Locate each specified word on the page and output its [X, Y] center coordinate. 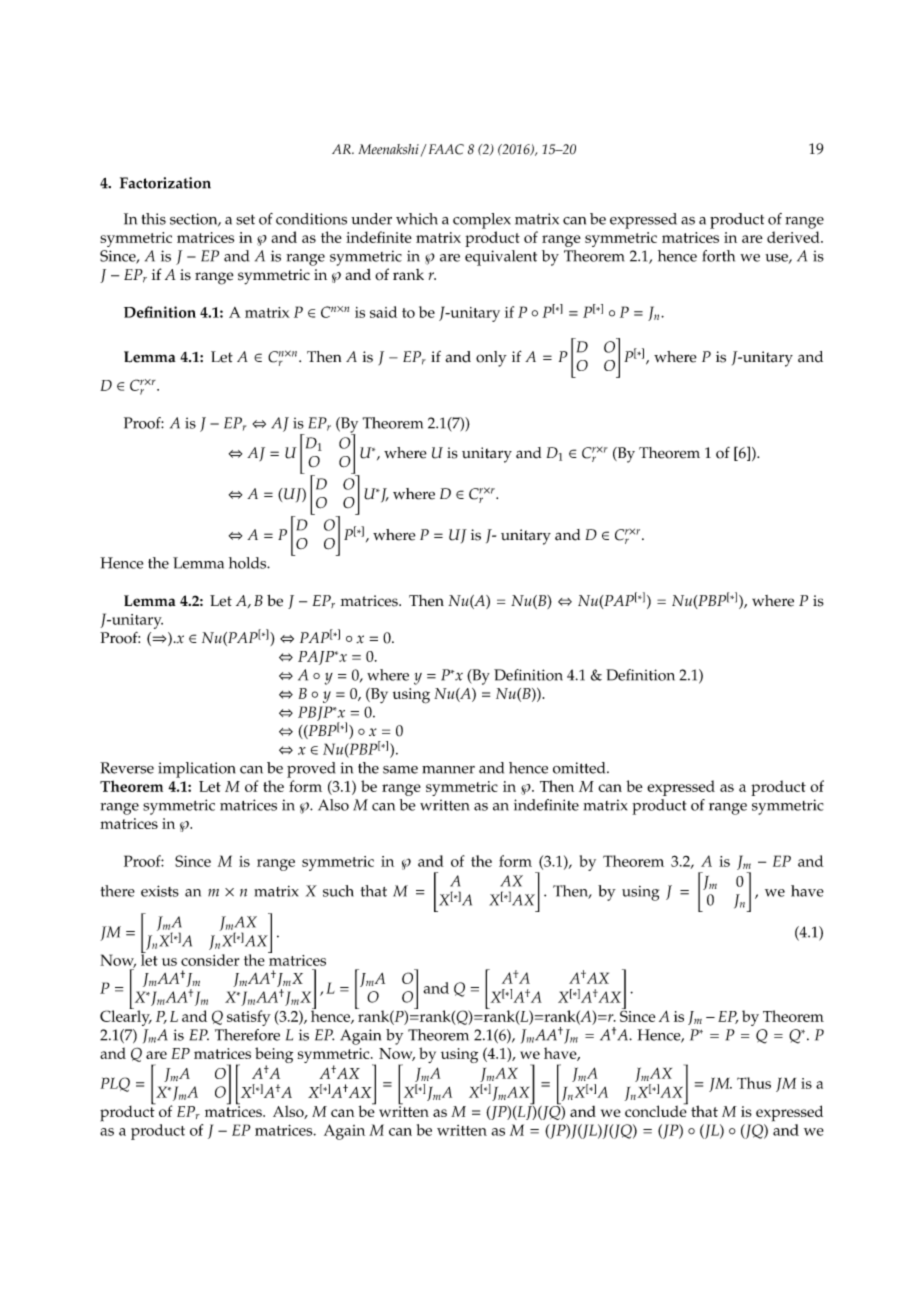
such [338, 891]
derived [794, 237]
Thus [754, 1083]
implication [196, 770]
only [491, 359]
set [245, 219]
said [383, 312]
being [274, 1056]
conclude [656, 1110]
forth [719, 256]
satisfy [249, 1018]
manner [448, 770]
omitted [580, 768]
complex [482, 221]
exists [160, 891]
